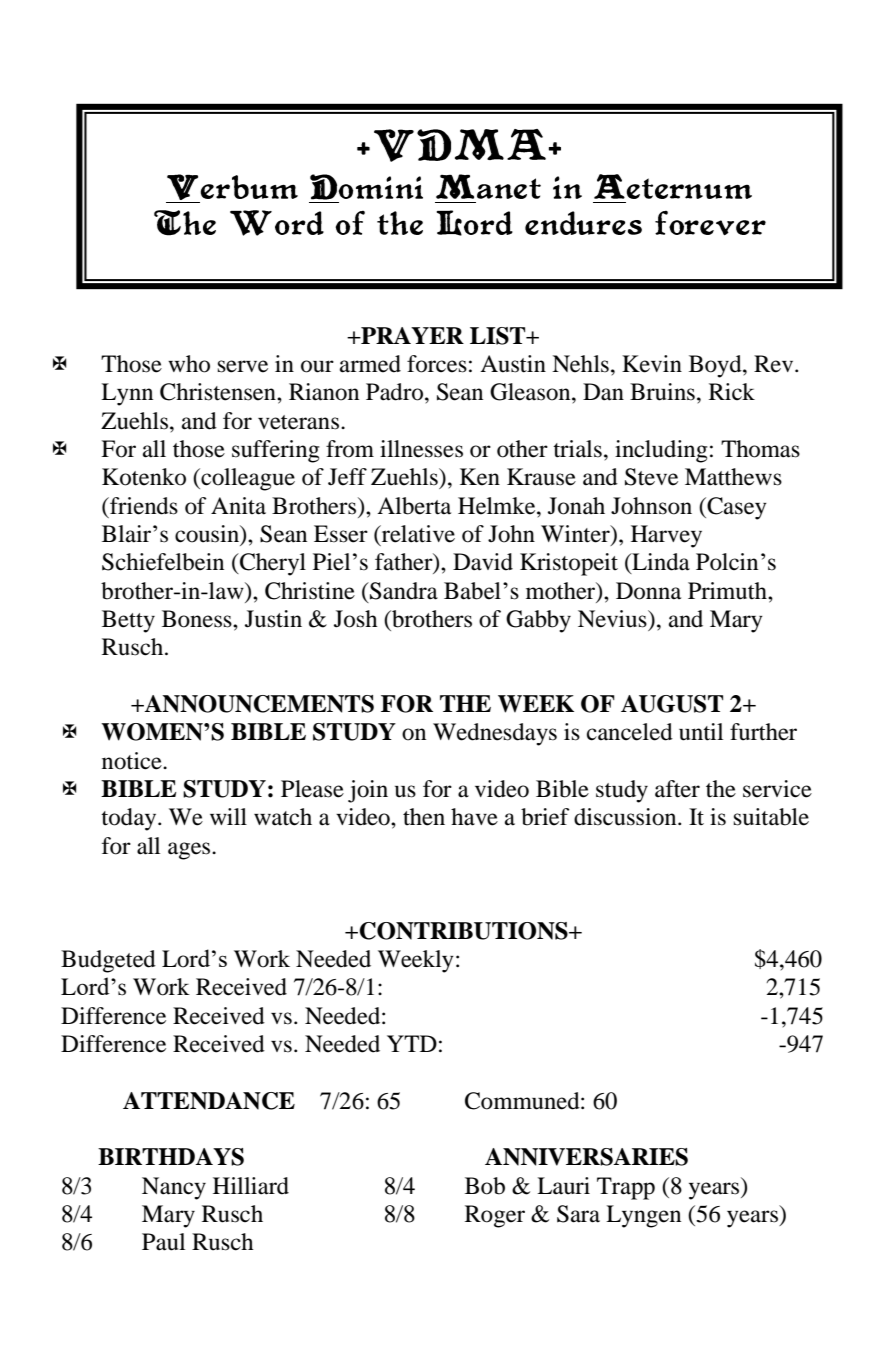 Image resolution: width=887 pixels, height=1372 pixels. I want to click on who, so click(189, 364).
